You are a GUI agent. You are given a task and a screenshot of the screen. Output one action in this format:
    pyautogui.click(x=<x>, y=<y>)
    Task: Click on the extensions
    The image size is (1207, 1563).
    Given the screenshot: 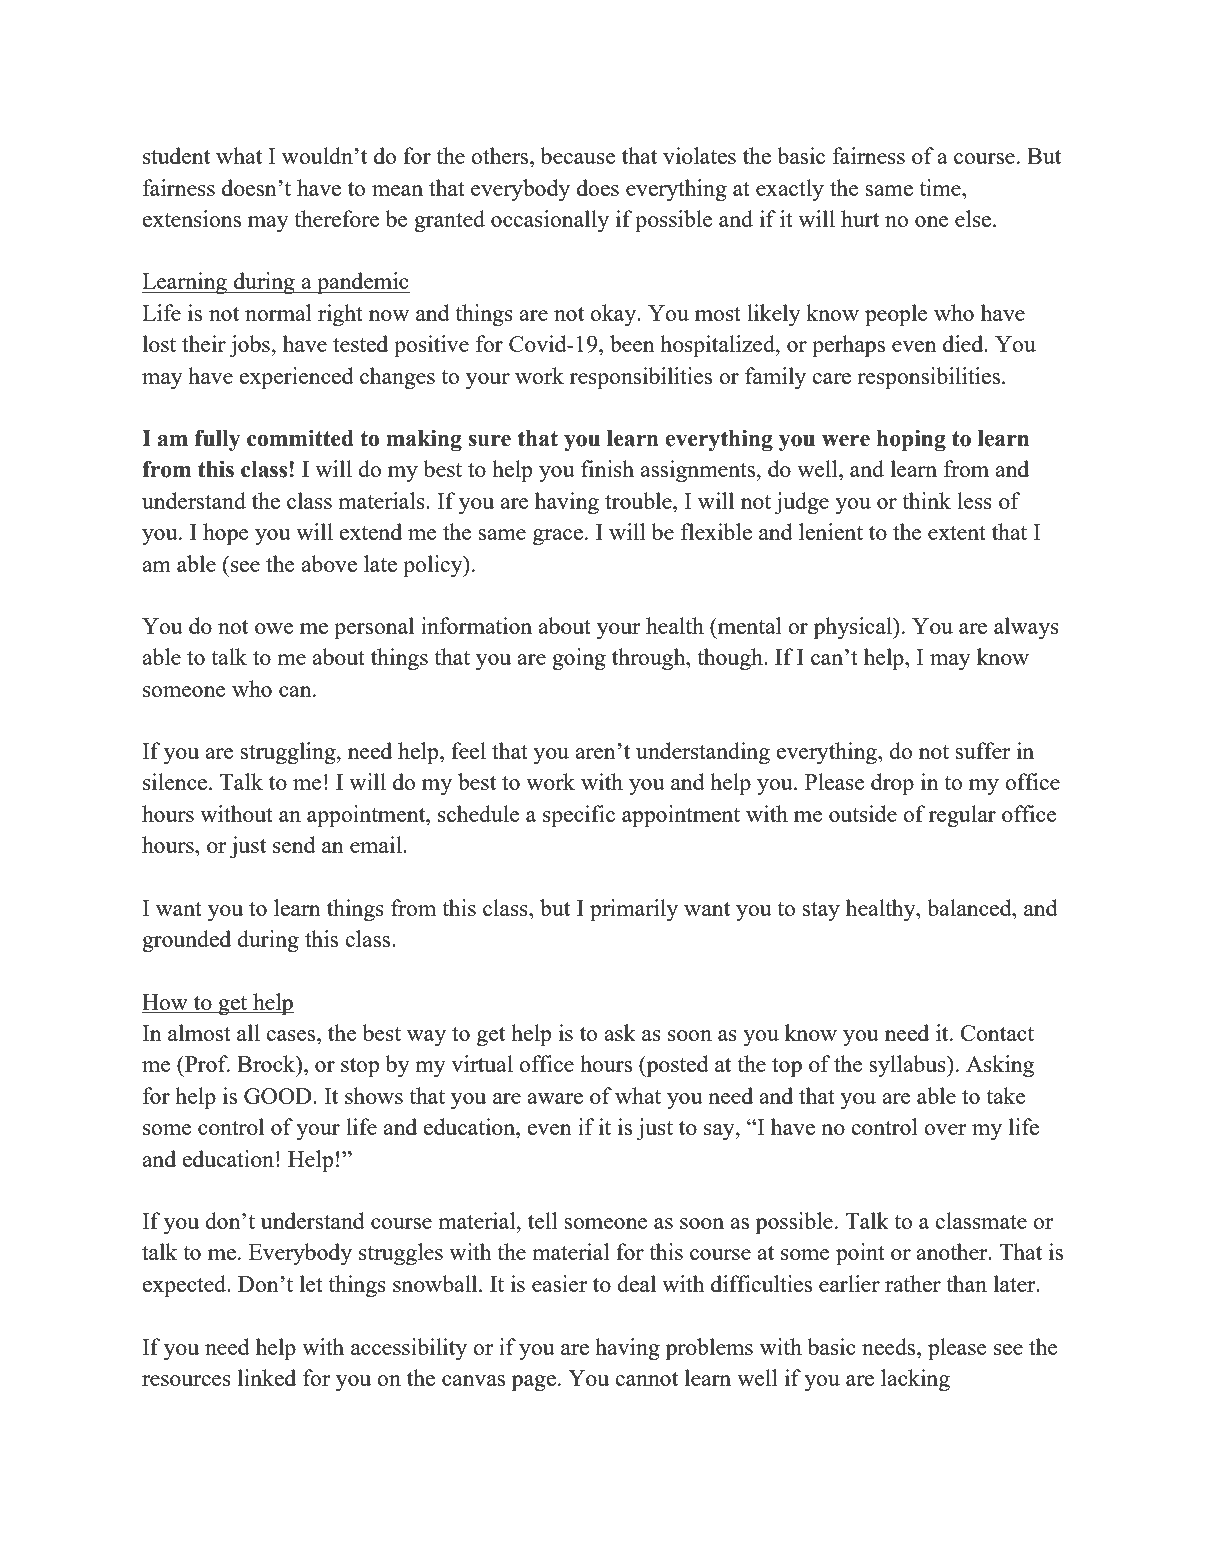 What is the action you would take?
    pyautogui.click(x=191, y=218)
